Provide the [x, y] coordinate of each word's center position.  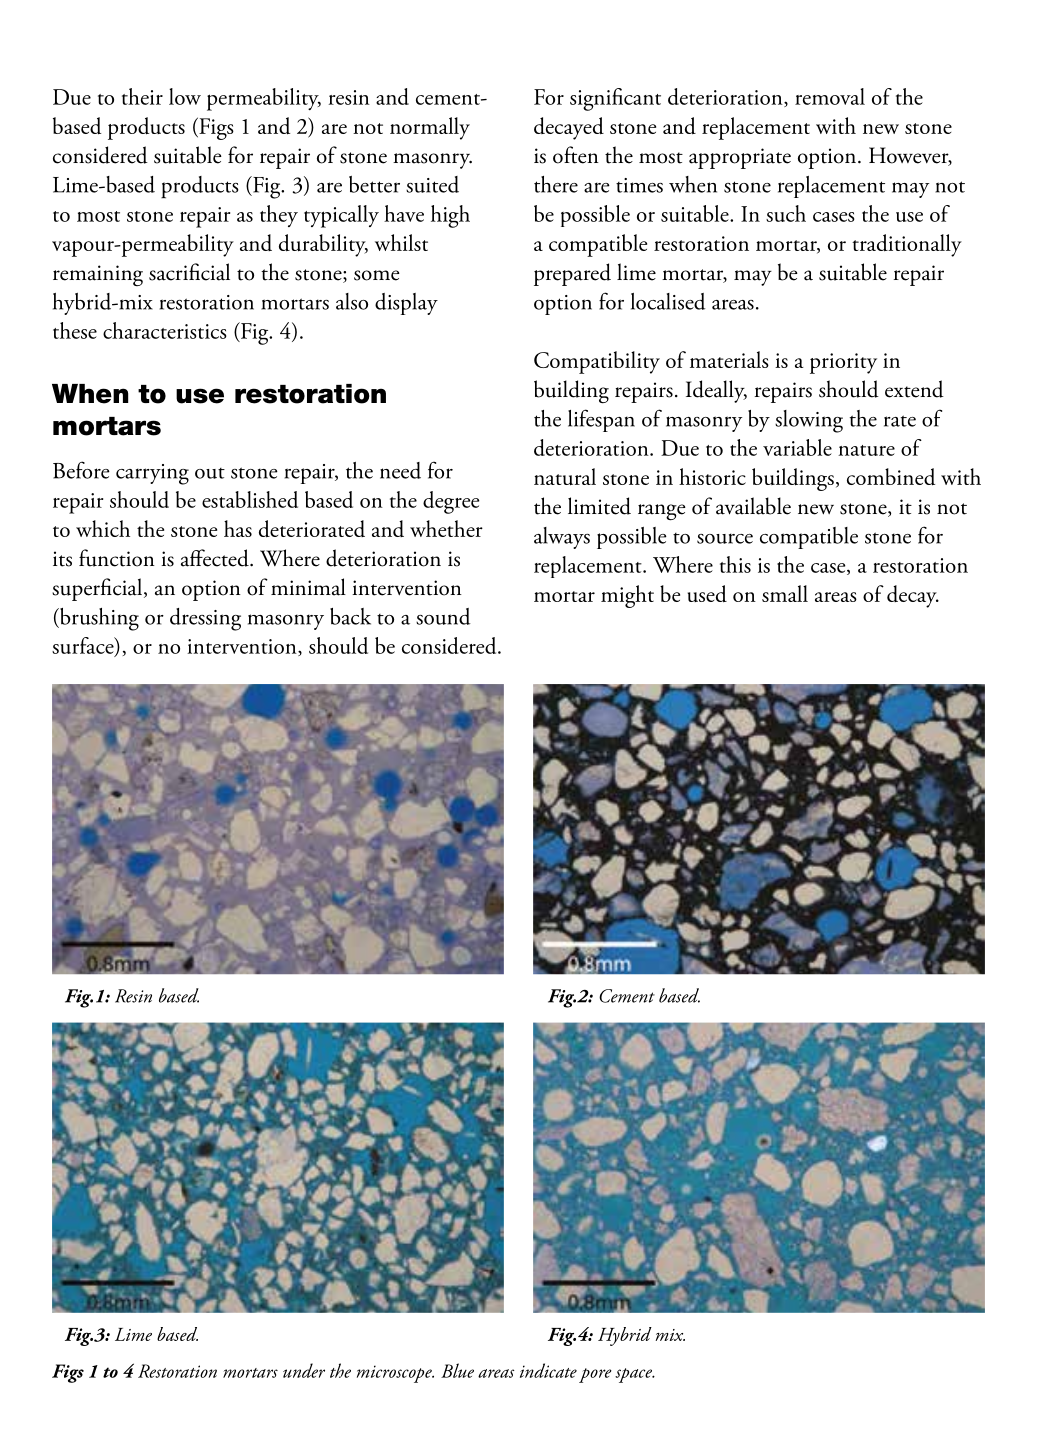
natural [565, 476]
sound [443, 616]
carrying [152, 474]
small [785, 593]
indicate [548, 1370]
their [142, 96]
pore [595, 1375]
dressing [205, 619]
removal [830, 96]
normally [430, 128]
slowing [809, 421]
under [304, 1370]
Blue [457, 1370]
